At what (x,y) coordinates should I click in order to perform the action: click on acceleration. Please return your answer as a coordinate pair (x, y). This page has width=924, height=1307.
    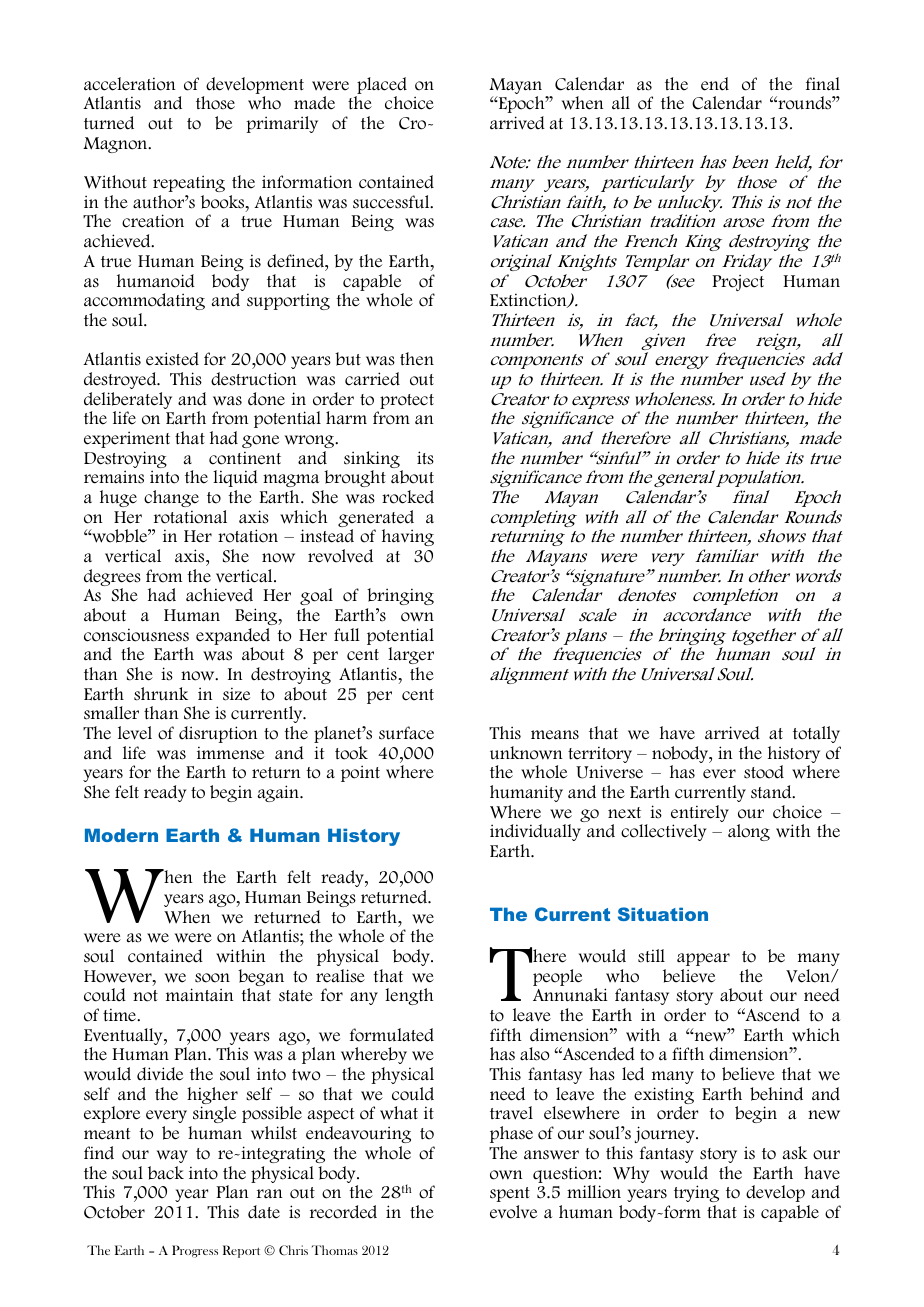
    Looking at the image, I should click on (129, 84).
